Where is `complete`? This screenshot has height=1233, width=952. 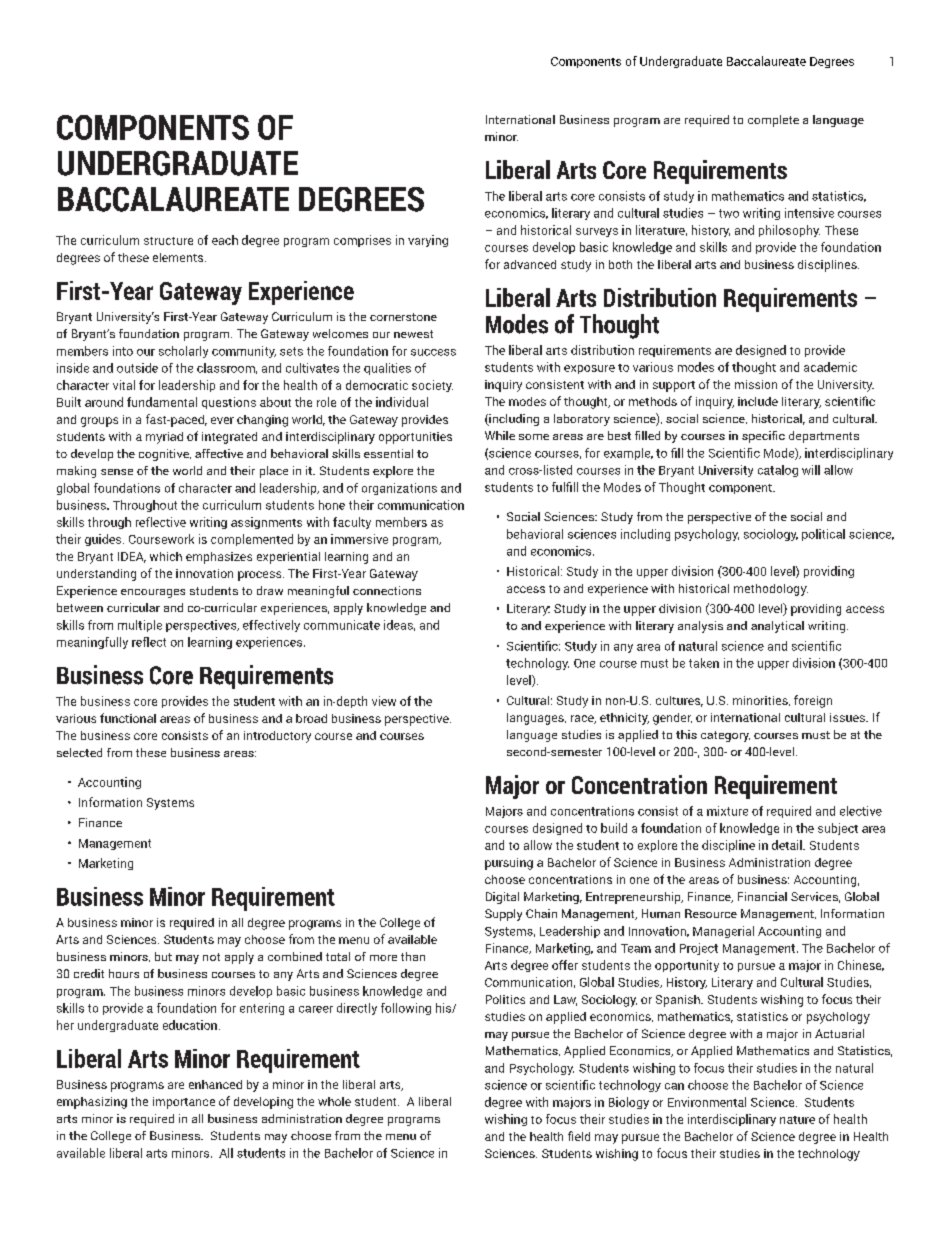 complete is located at coordinates (773, 121).
